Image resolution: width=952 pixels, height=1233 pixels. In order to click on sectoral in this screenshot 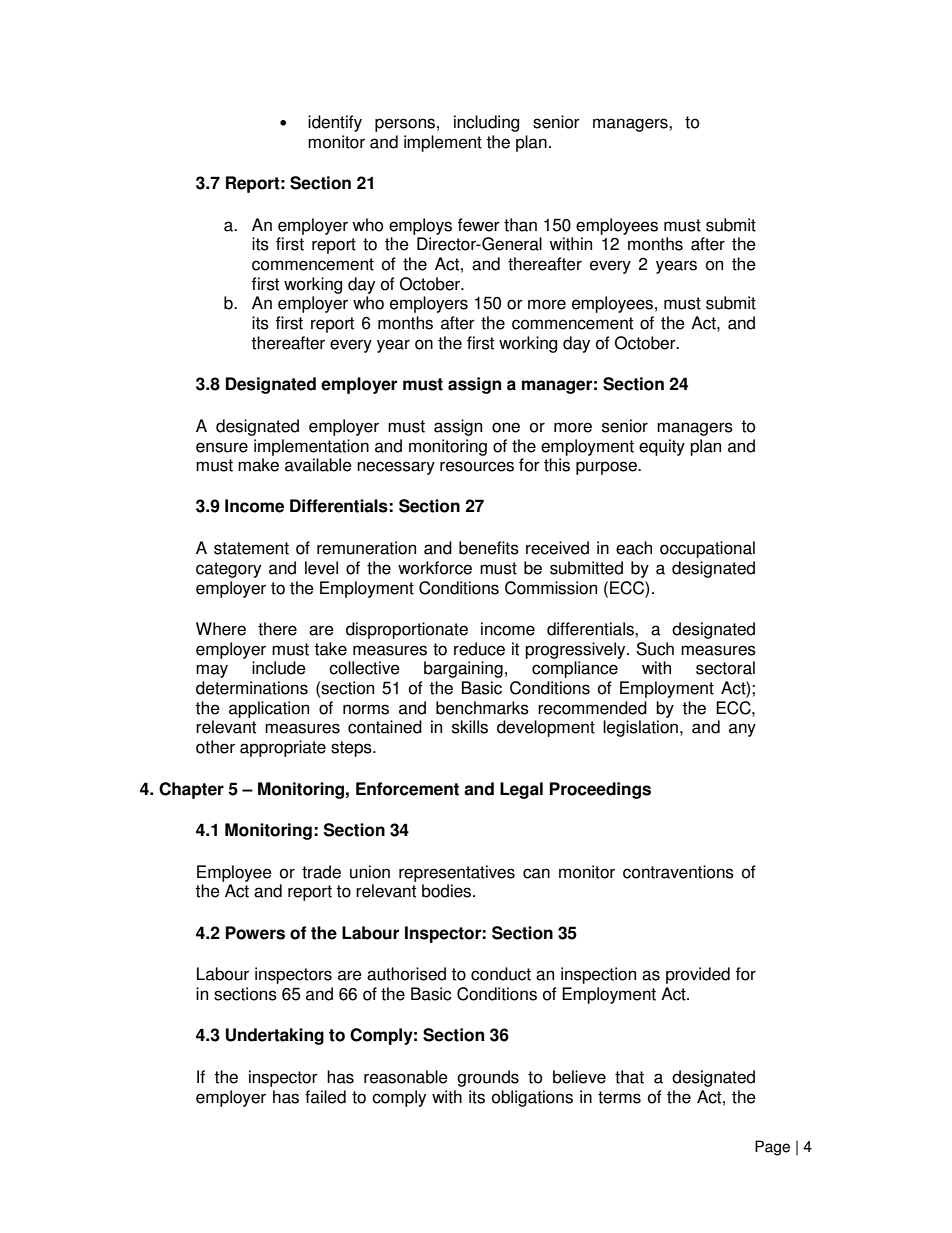, I will do `click(725, 668)`.
